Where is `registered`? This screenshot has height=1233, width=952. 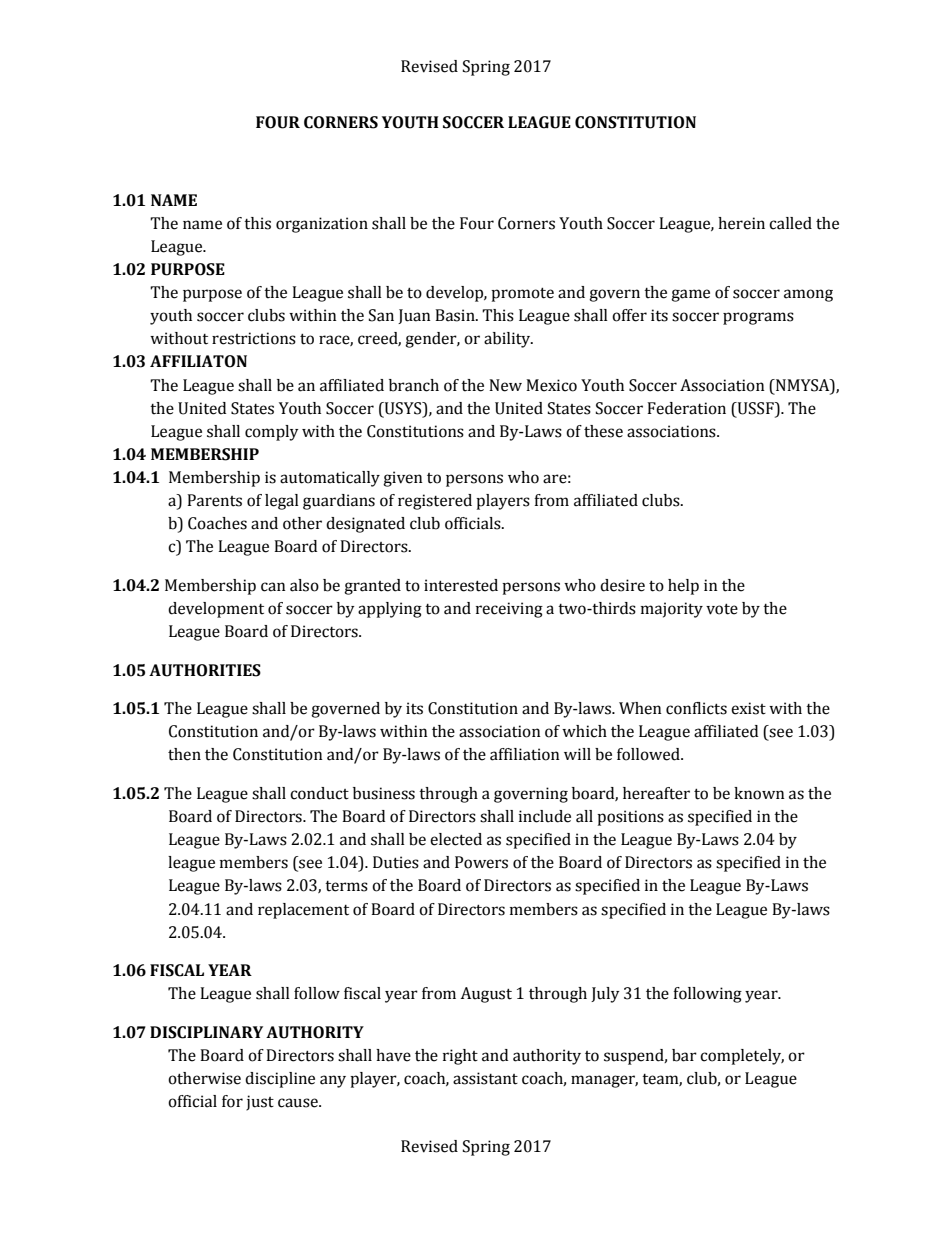 registered is located at coordinates (435, 502).
